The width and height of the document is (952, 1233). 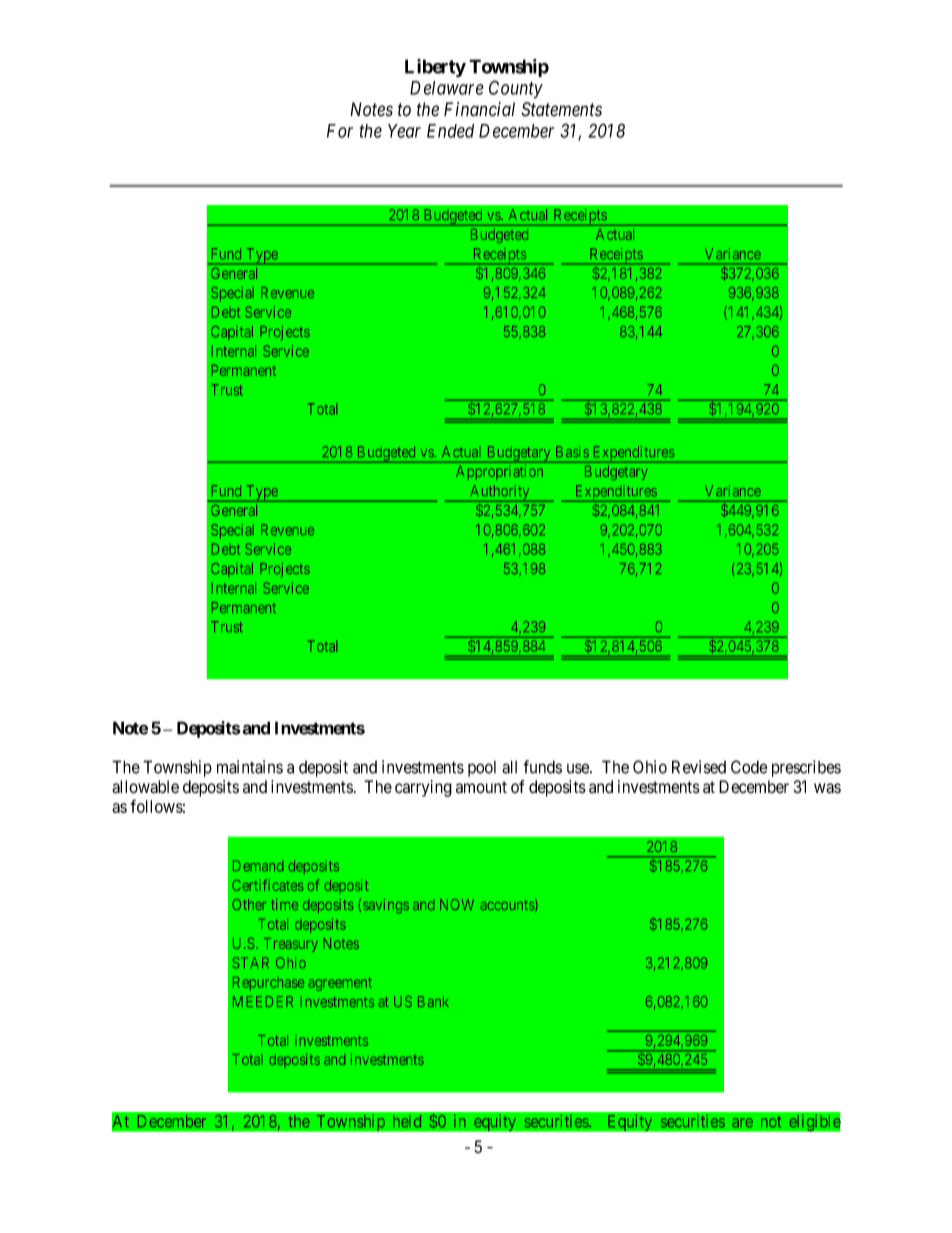 What do you see at coordinates (268, 984) in the document?
I see `Repurchase` at bounding box center [268, 984].
